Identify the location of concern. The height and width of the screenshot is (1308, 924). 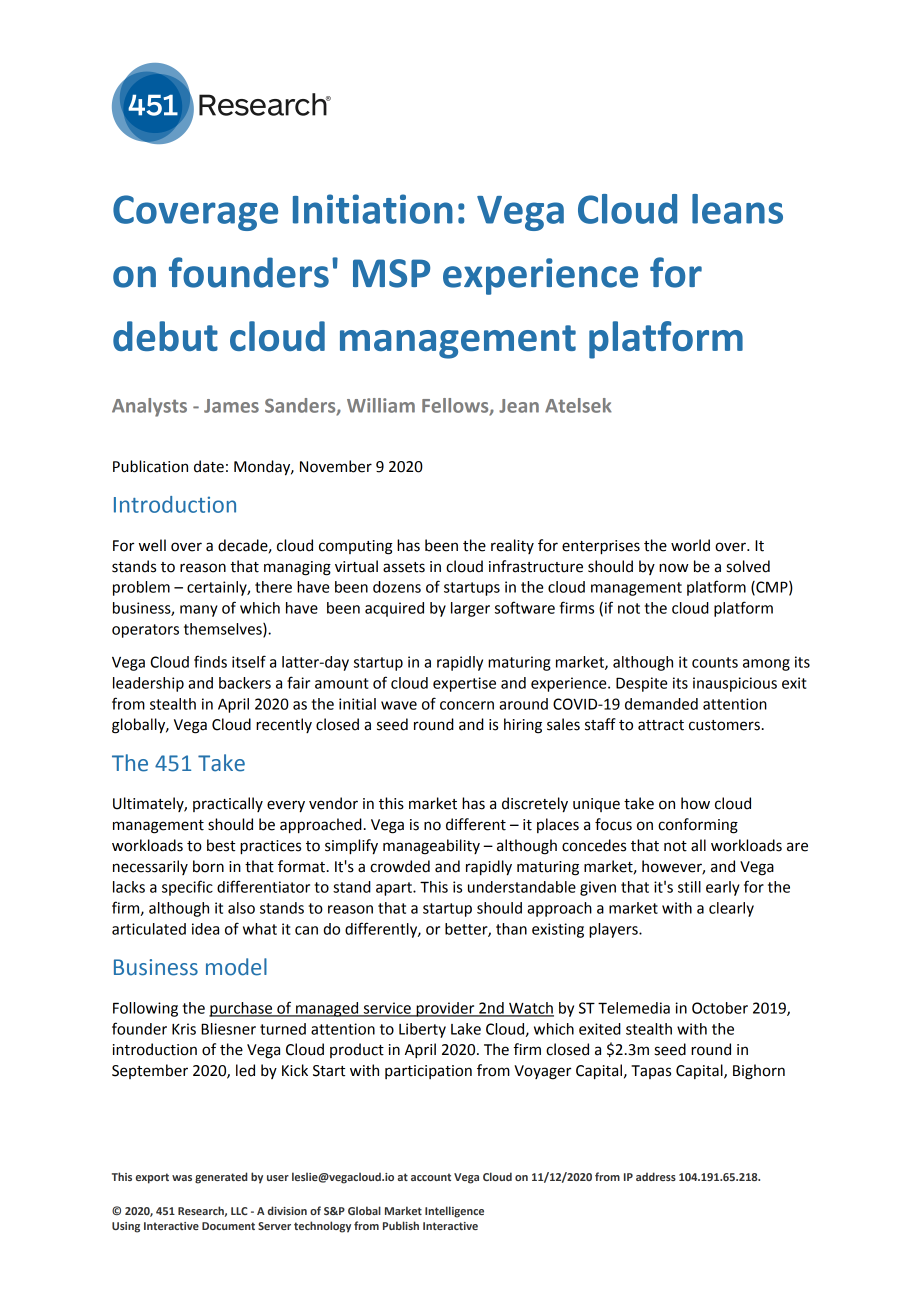
(467, 705).
